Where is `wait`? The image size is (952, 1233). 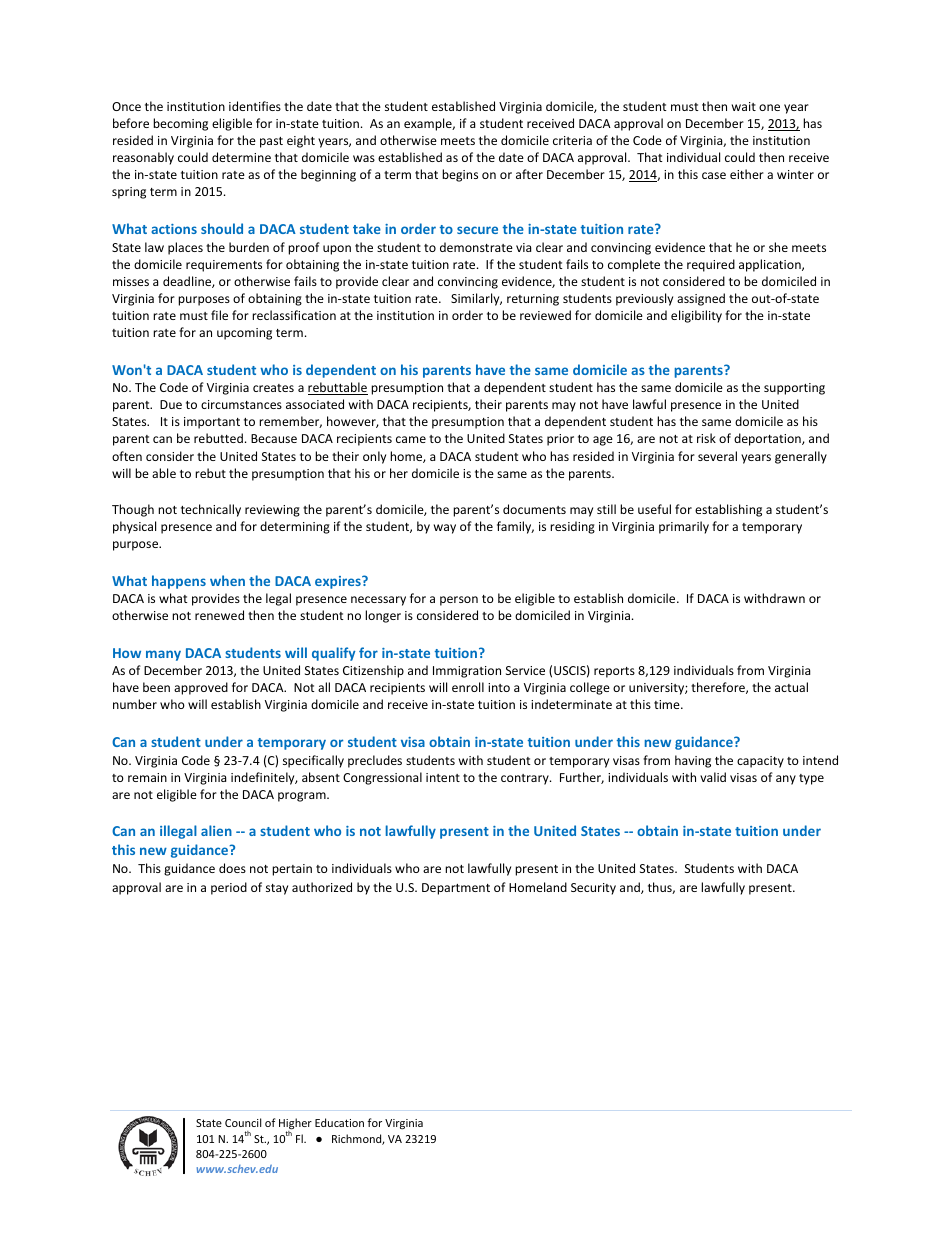
wait is located at coordinates (744, 106).
